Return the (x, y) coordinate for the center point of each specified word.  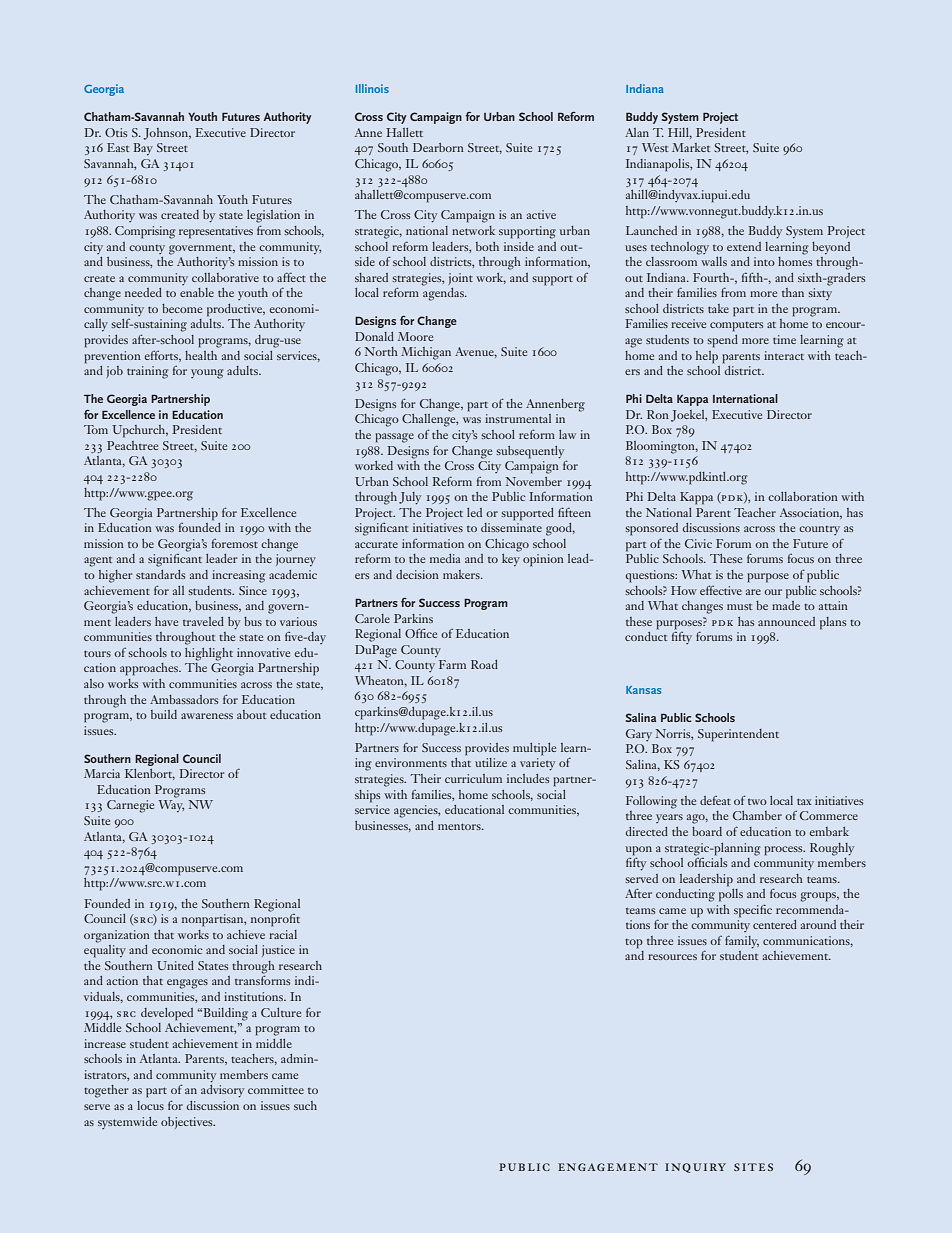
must (739, 607)
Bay (143, 149)
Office (421, 633)
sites (753, 1167)
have (166, 621)
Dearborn (438, 147)
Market (691, 147)
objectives (188, 1123)
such (305, 1105)
